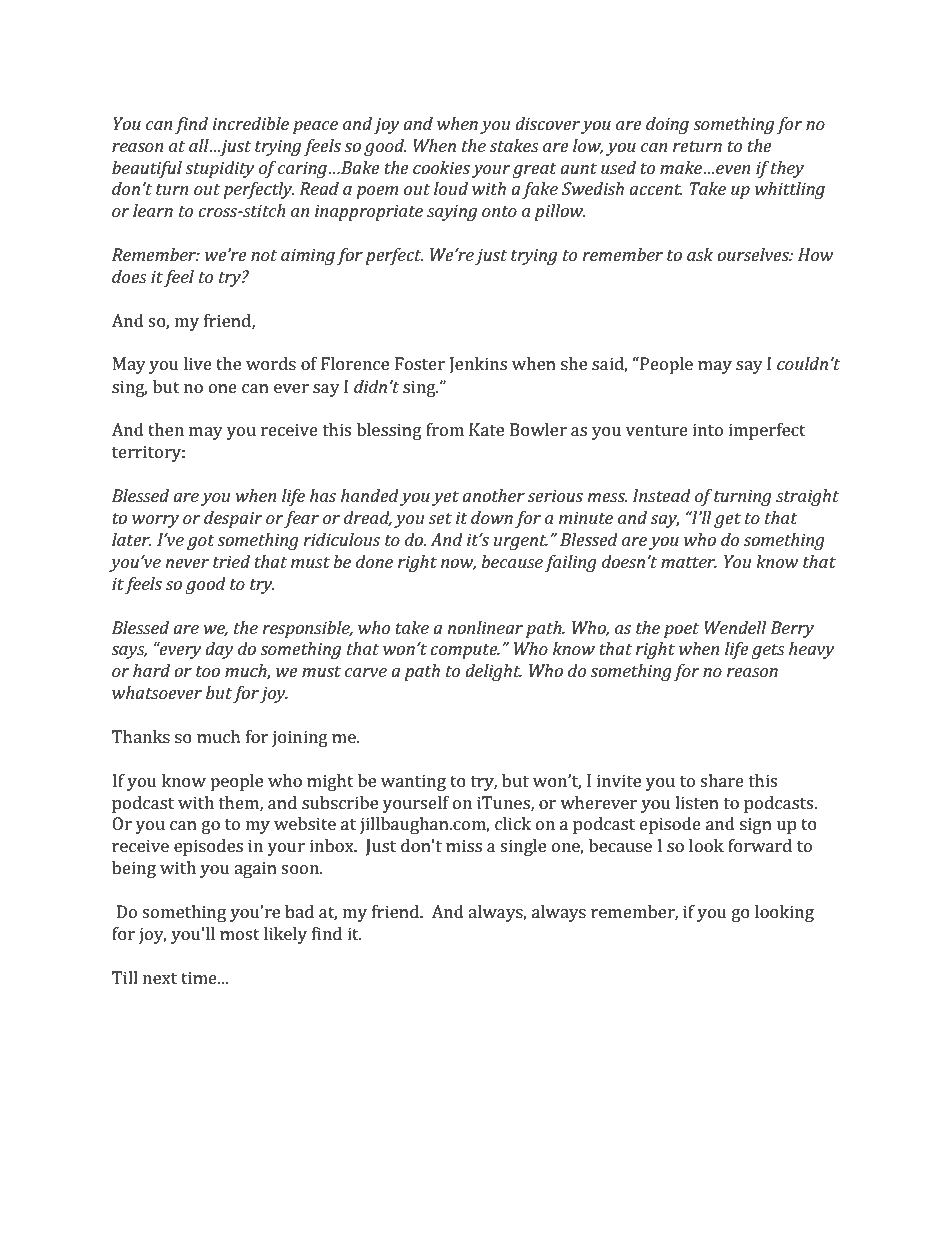 This screenshot has height=1233, width=952. What do you see at coordinates (787, 169) in the screenshot?
I see `they` at bounding box center [787, 169].
